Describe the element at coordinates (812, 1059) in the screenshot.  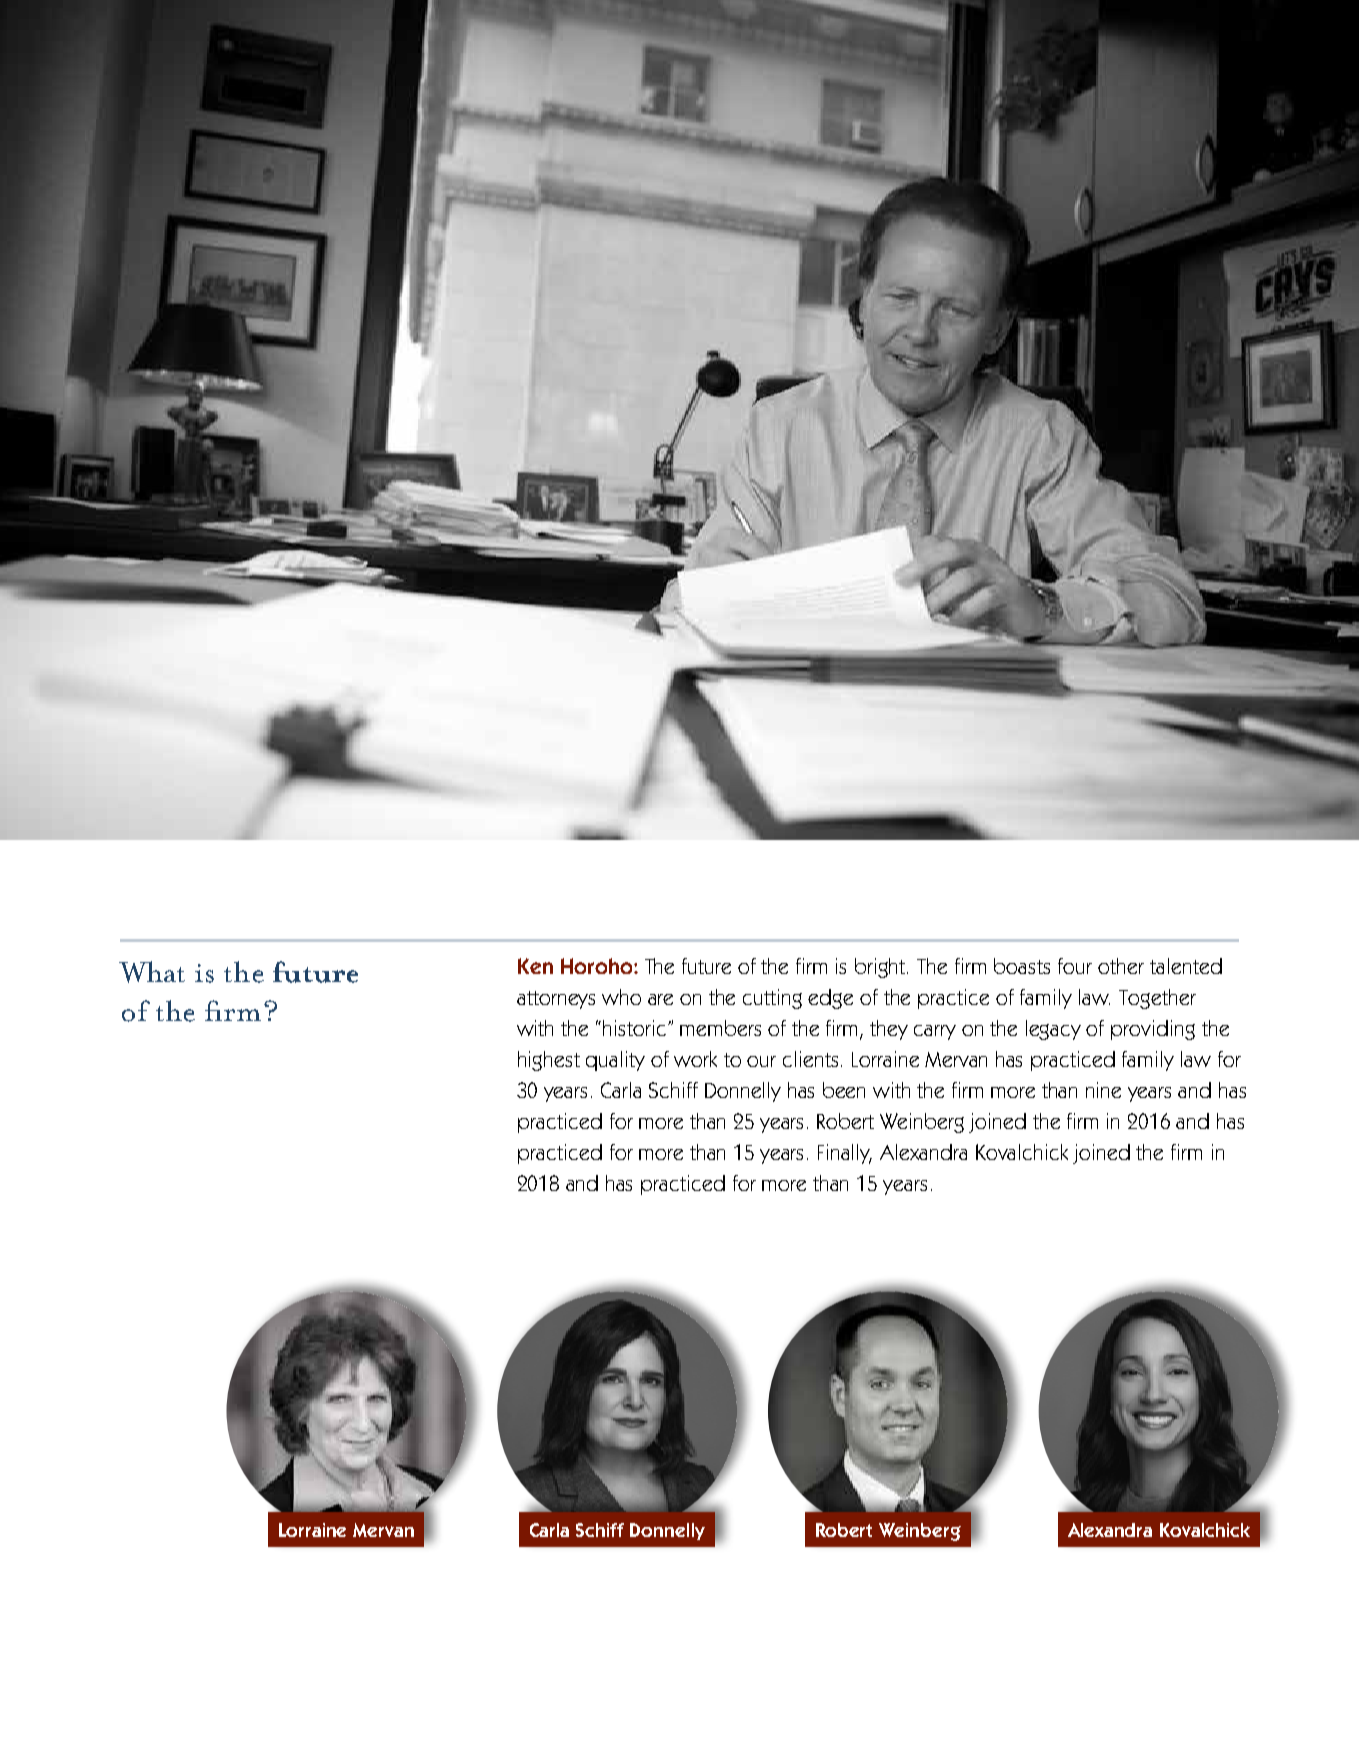
I see `clients` at that location.
